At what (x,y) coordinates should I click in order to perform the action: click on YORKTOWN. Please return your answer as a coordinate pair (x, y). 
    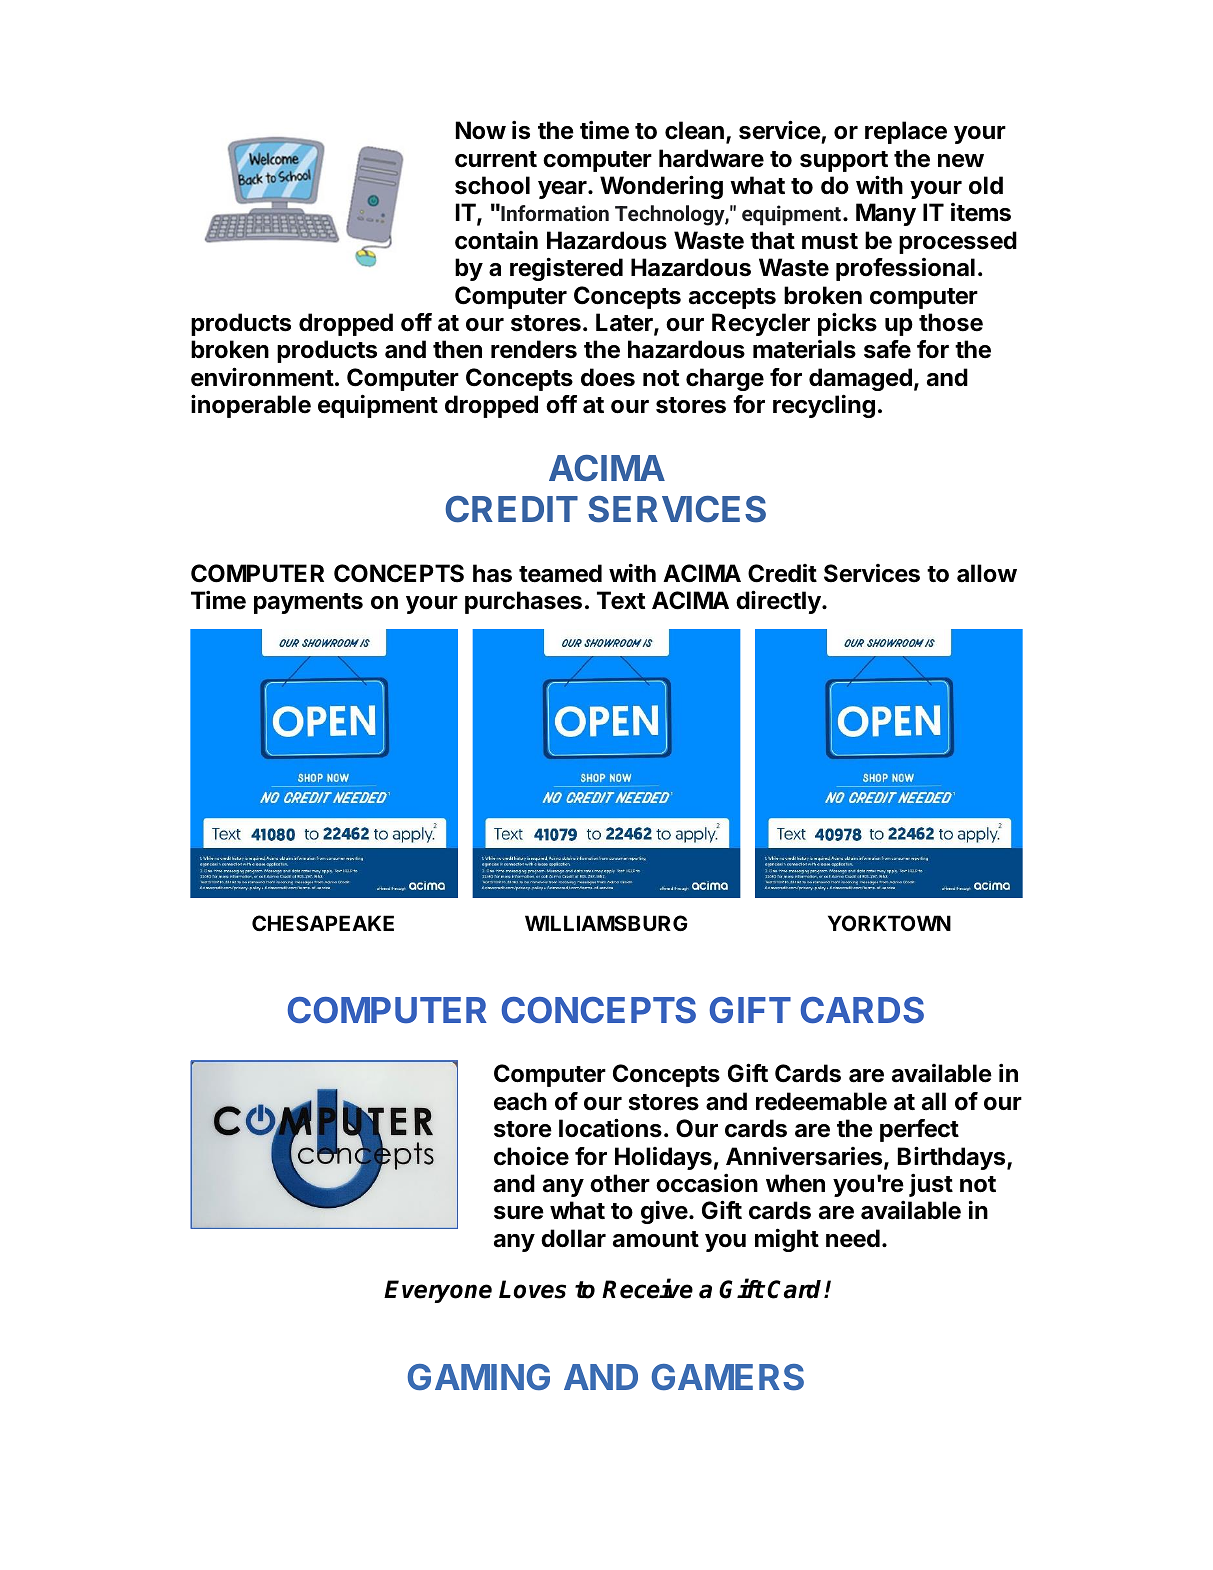
    Looking at the image, I should click on (889, 923).
